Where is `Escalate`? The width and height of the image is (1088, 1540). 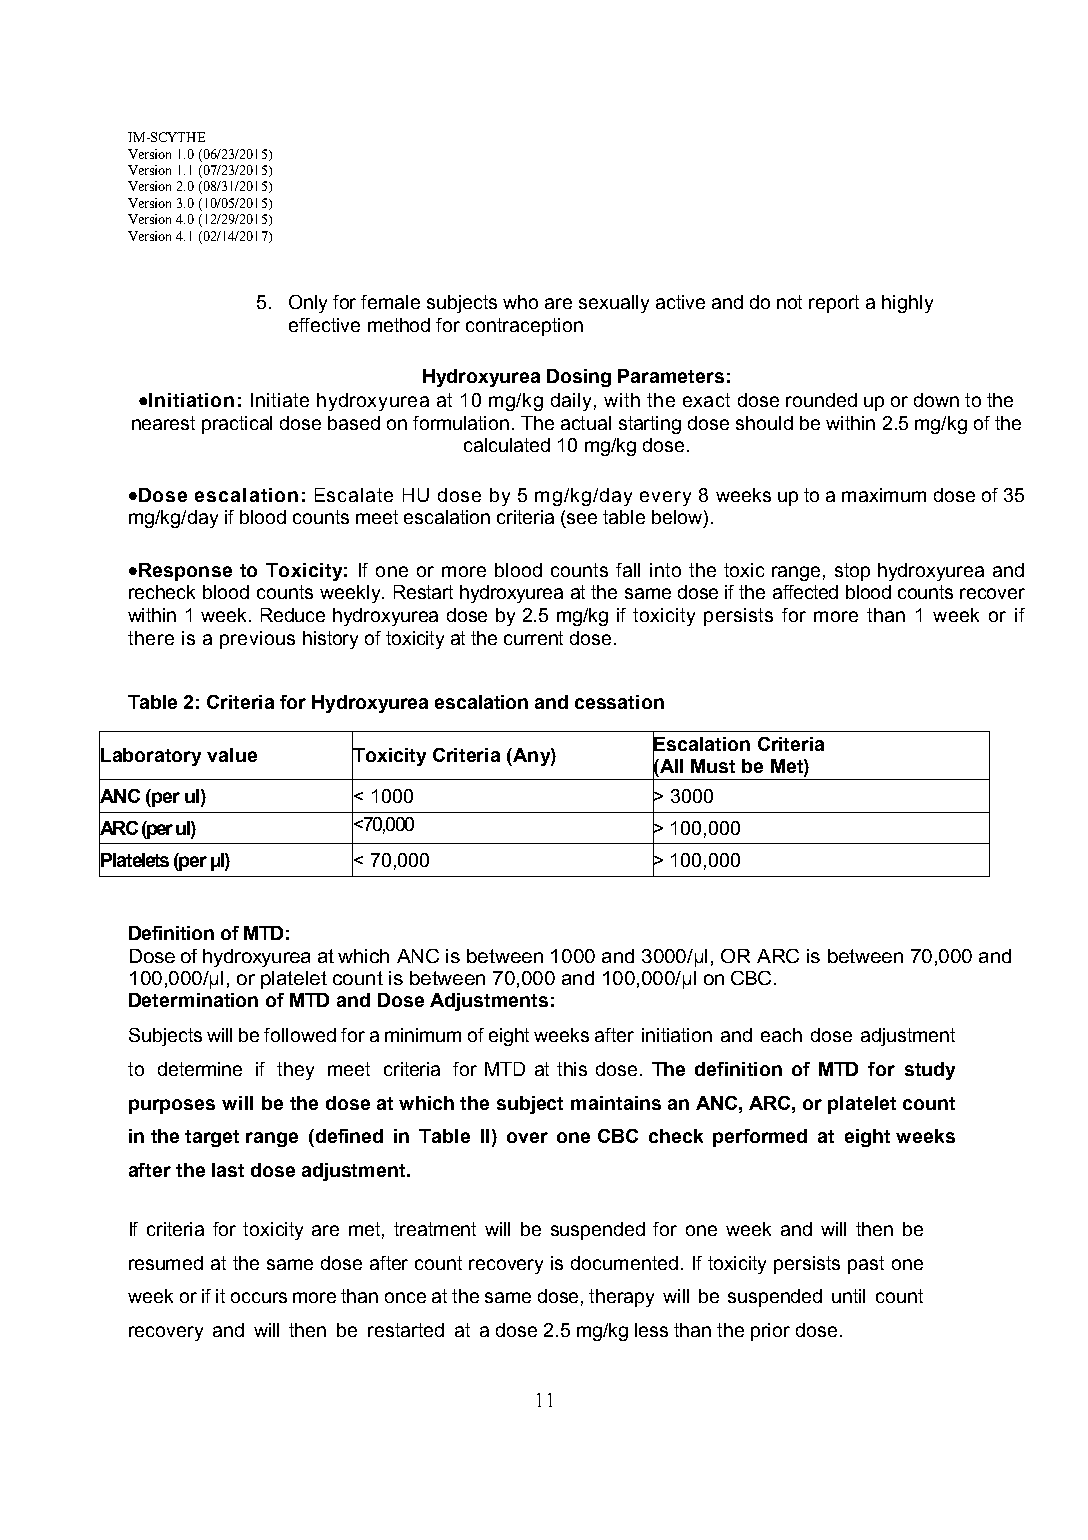
Escalate is located at coordinates (354, 495).
